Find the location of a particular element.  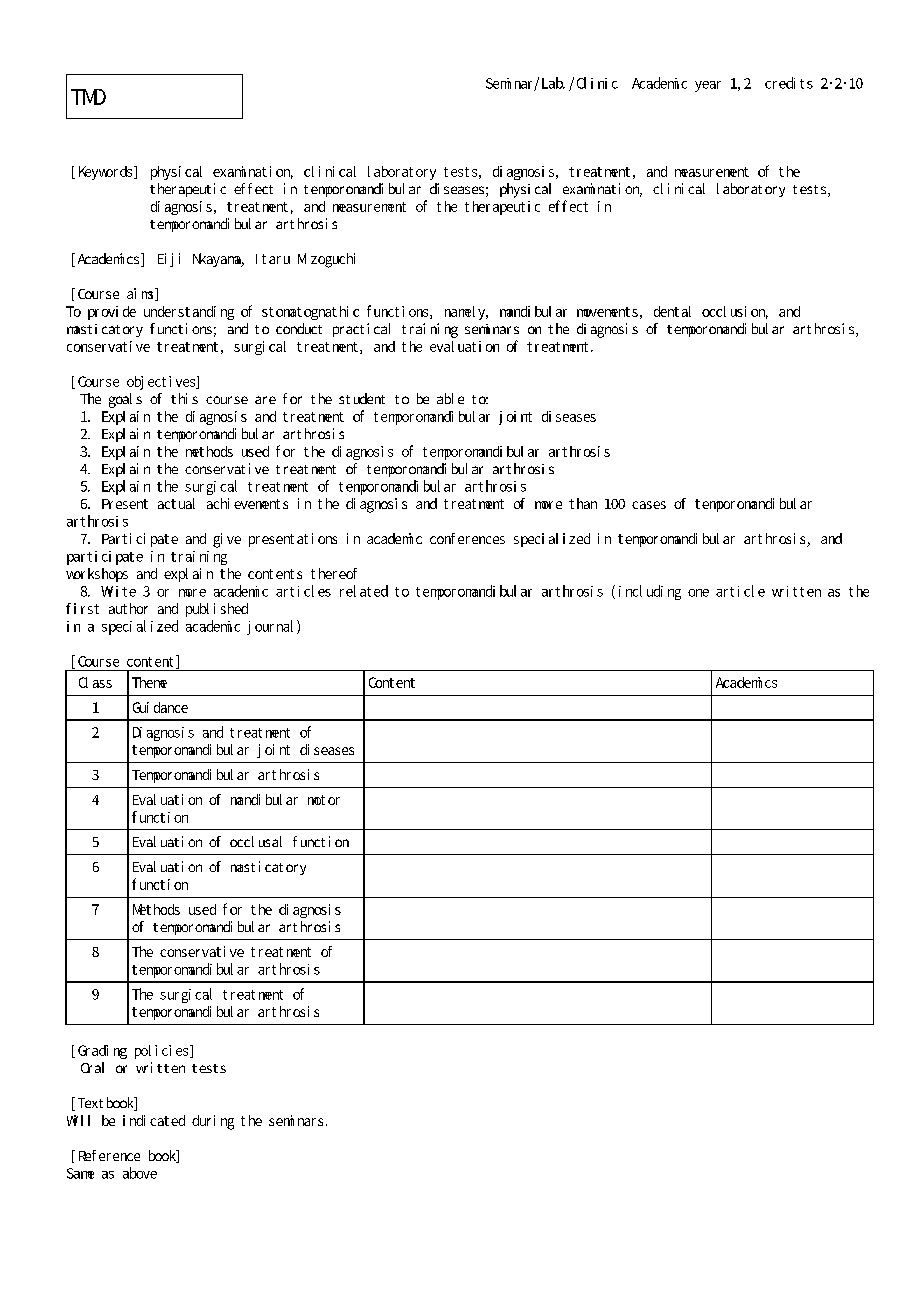

policies is located at coordinates (163, 1052).
